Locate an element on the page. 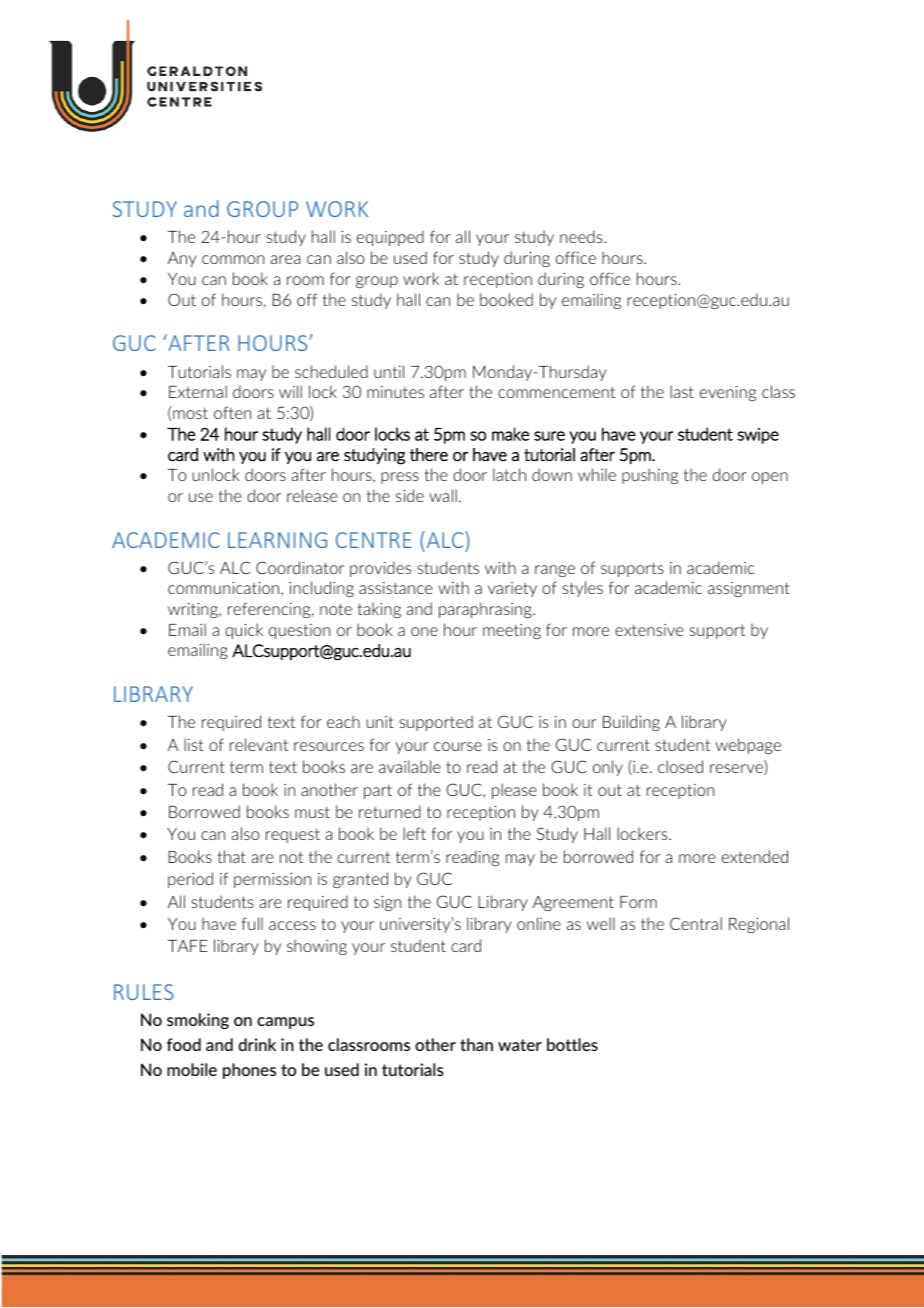 The width and height of the document is (924, 1308). than is located at coordinates (476, 1044).
